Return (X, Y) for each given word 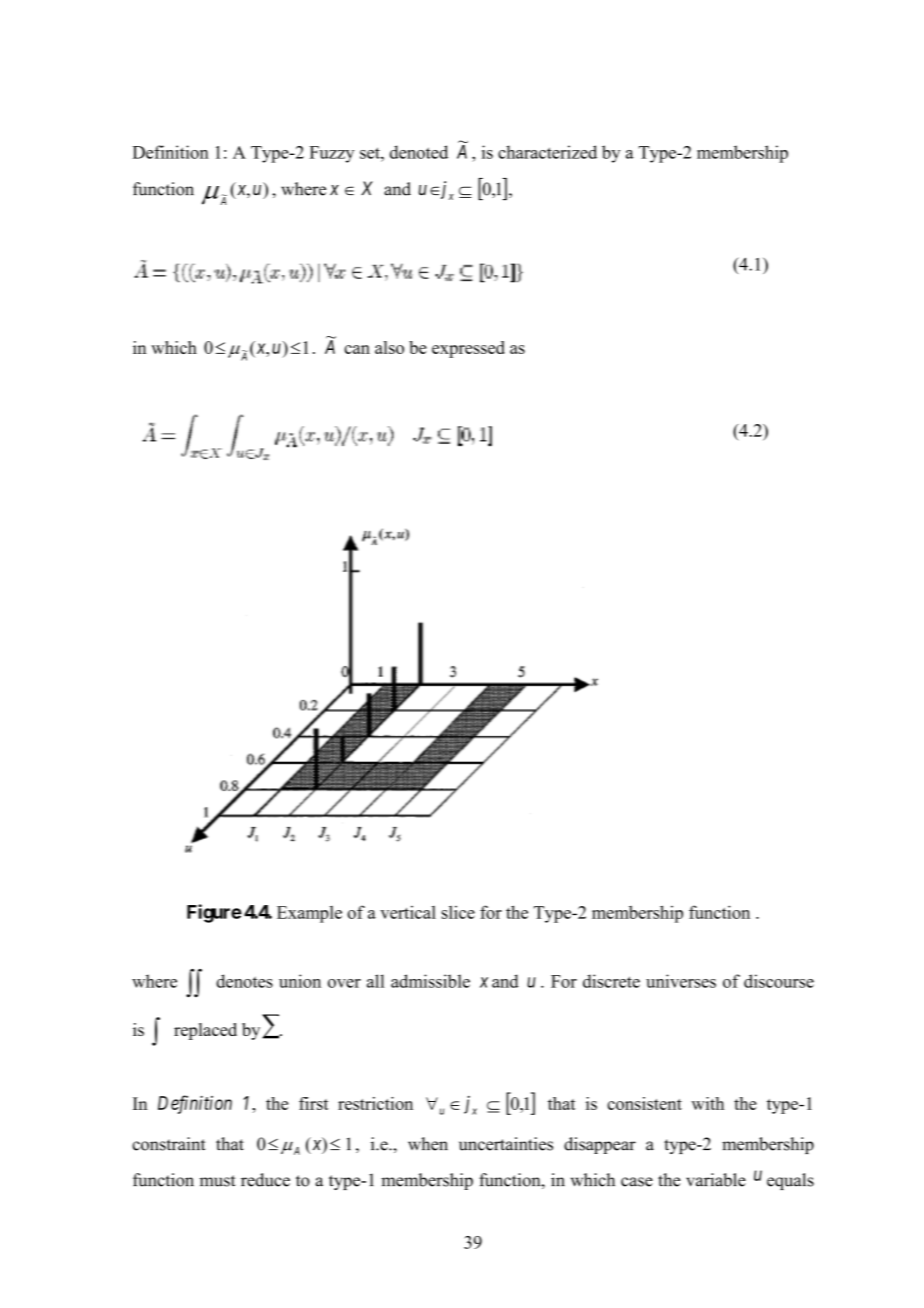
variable (716, 1180)
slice (458, 912)
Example (309, 914)
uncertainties (506, 1144)
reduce (265, 1180)
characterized (547, 152)
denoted (419, 152)
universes (681, 981)
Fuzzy (331, 154)
